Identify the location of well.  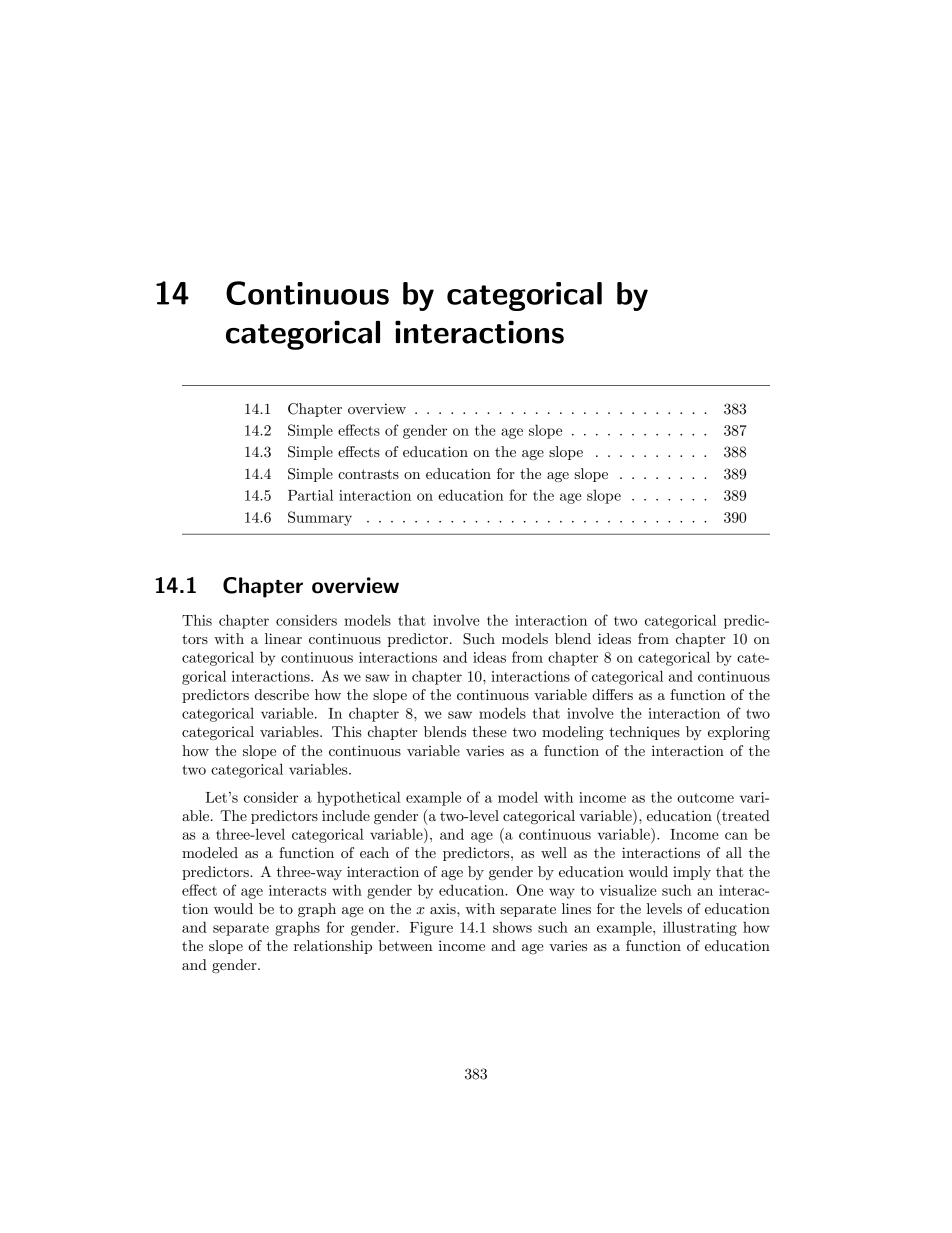
(554, 852).
